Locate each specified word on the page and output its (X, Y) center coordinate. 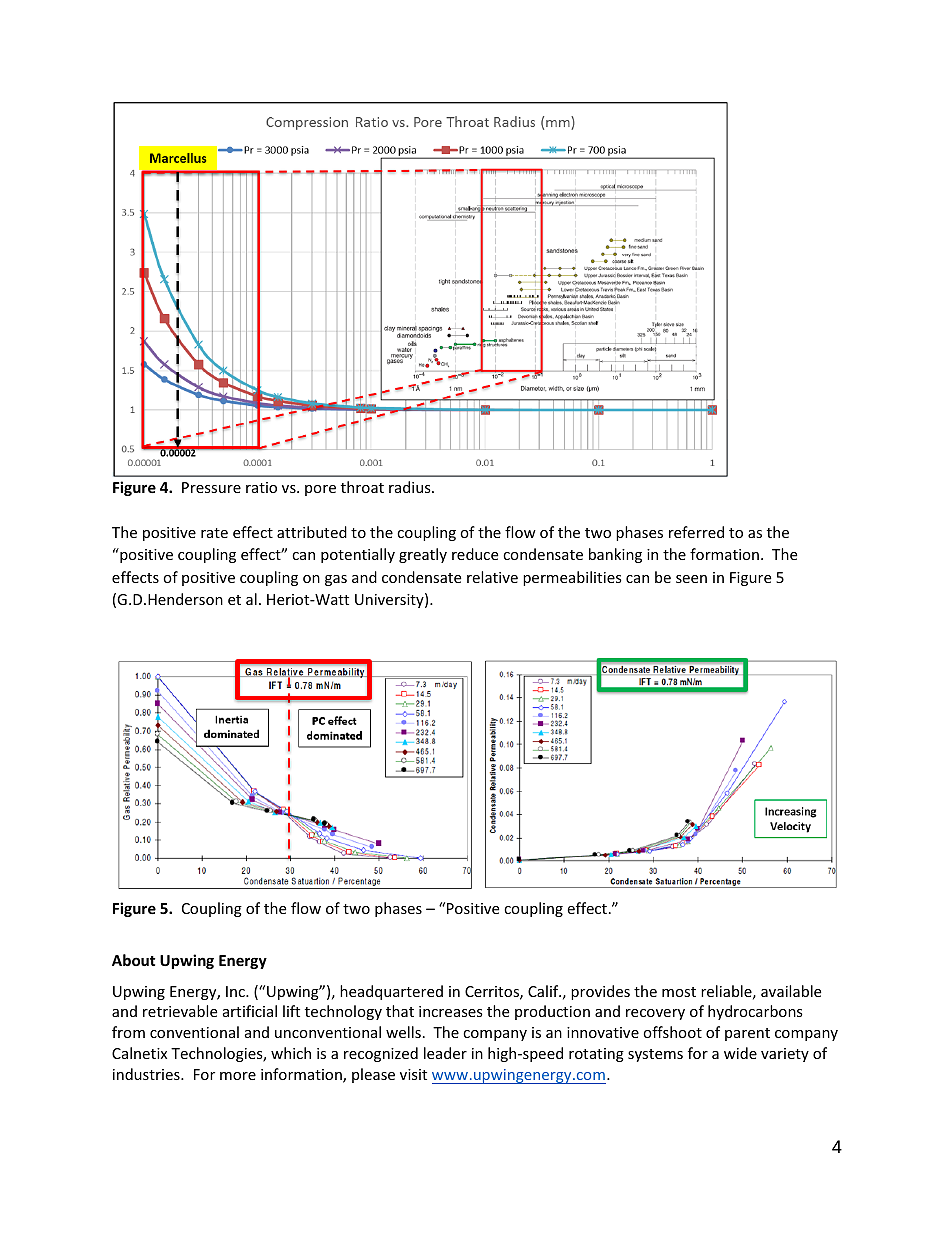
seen (691, 579)
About (134, 960)
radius (411, 487)
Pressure (211, 487)
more (238, 1076)
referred (696, 532)
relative (492, 577)
